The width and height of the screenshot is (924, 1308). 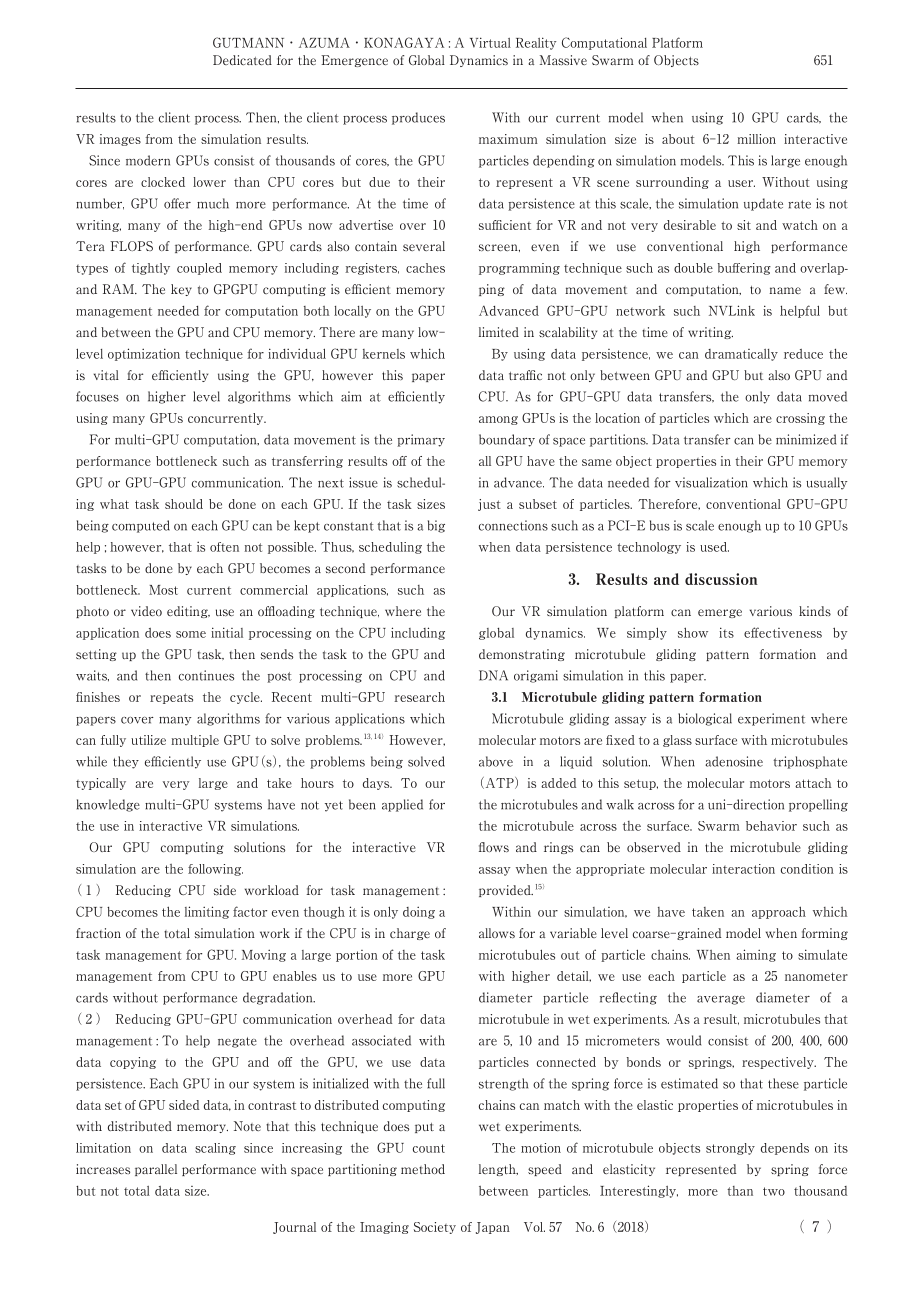 I want to click on length, so click(x=498, y=1170).
